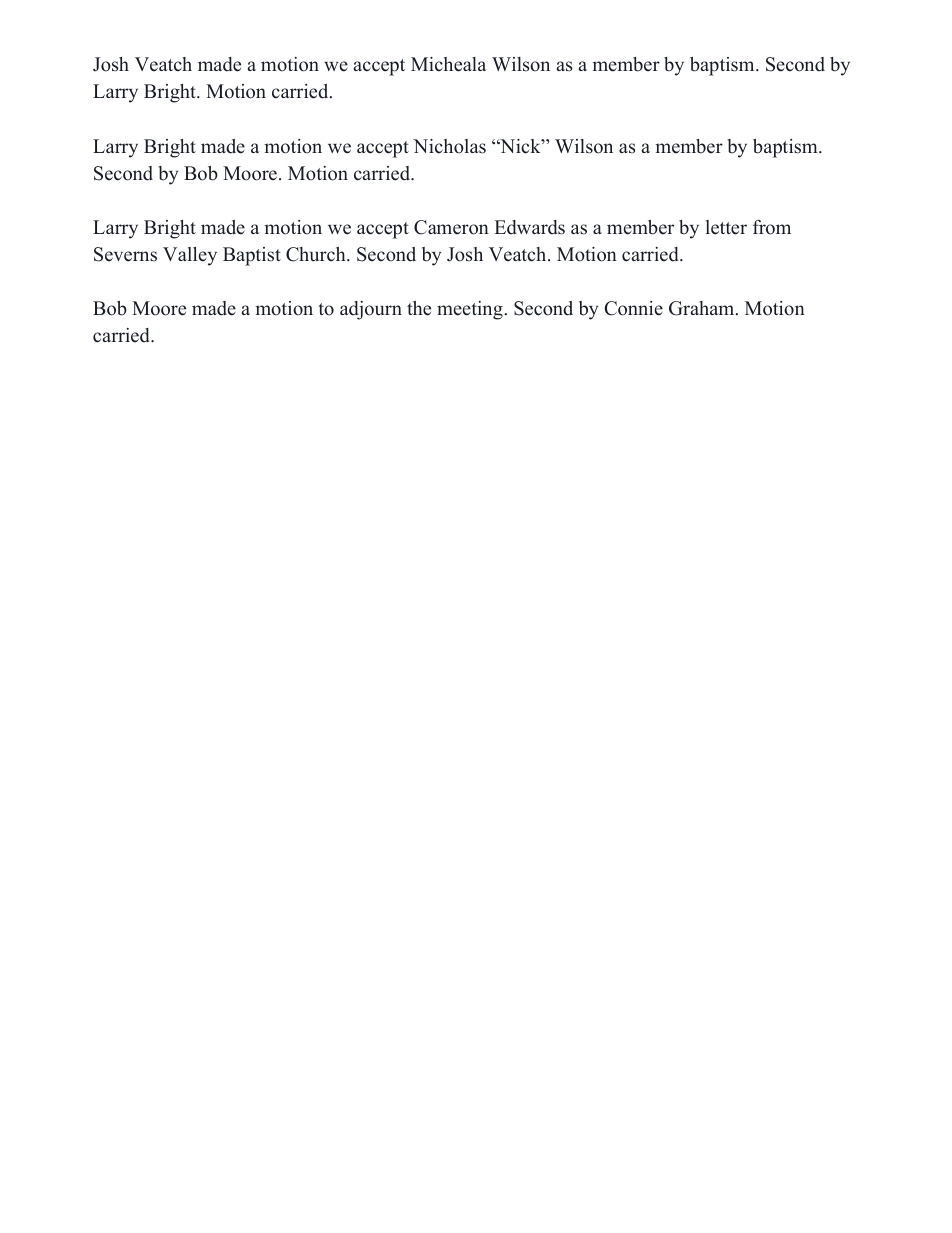  Describe the element at coordinates (530, 227) in the screenshot. I see `Edwards` at that location.
